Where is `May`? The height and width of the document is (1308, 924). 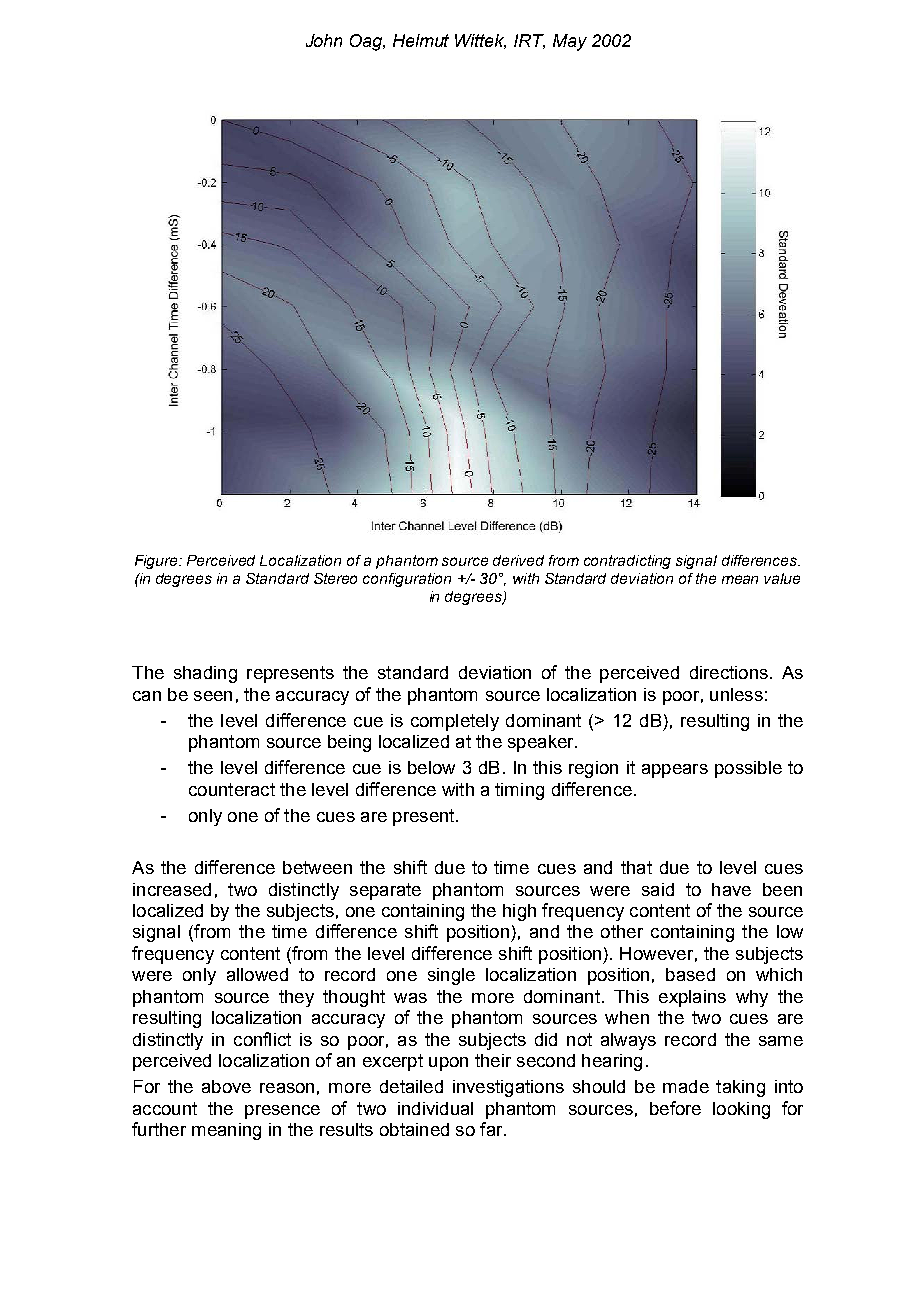
May is located at coordinates (570, 42).
